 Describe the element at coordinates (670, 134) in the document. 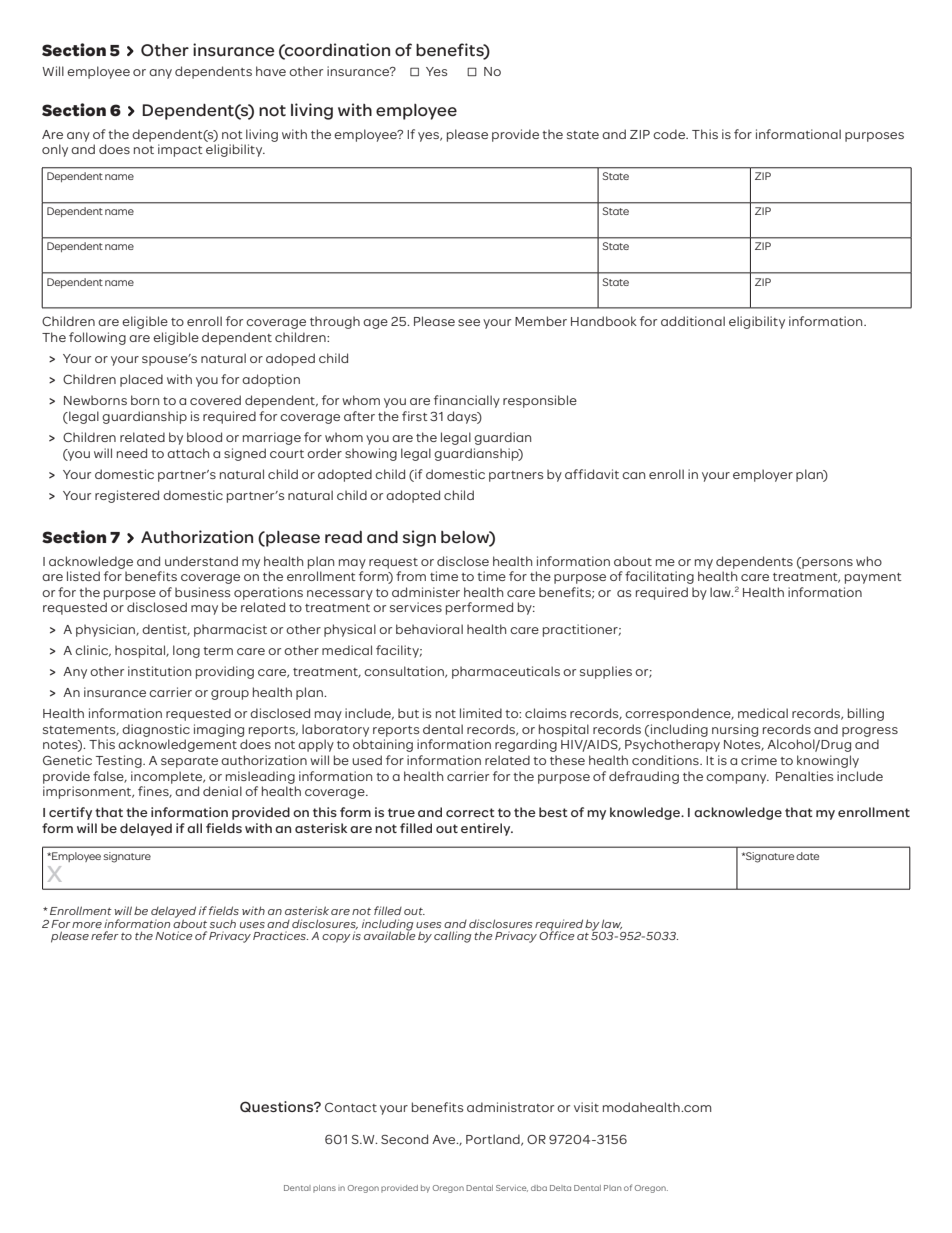

I see `code` at that location.
